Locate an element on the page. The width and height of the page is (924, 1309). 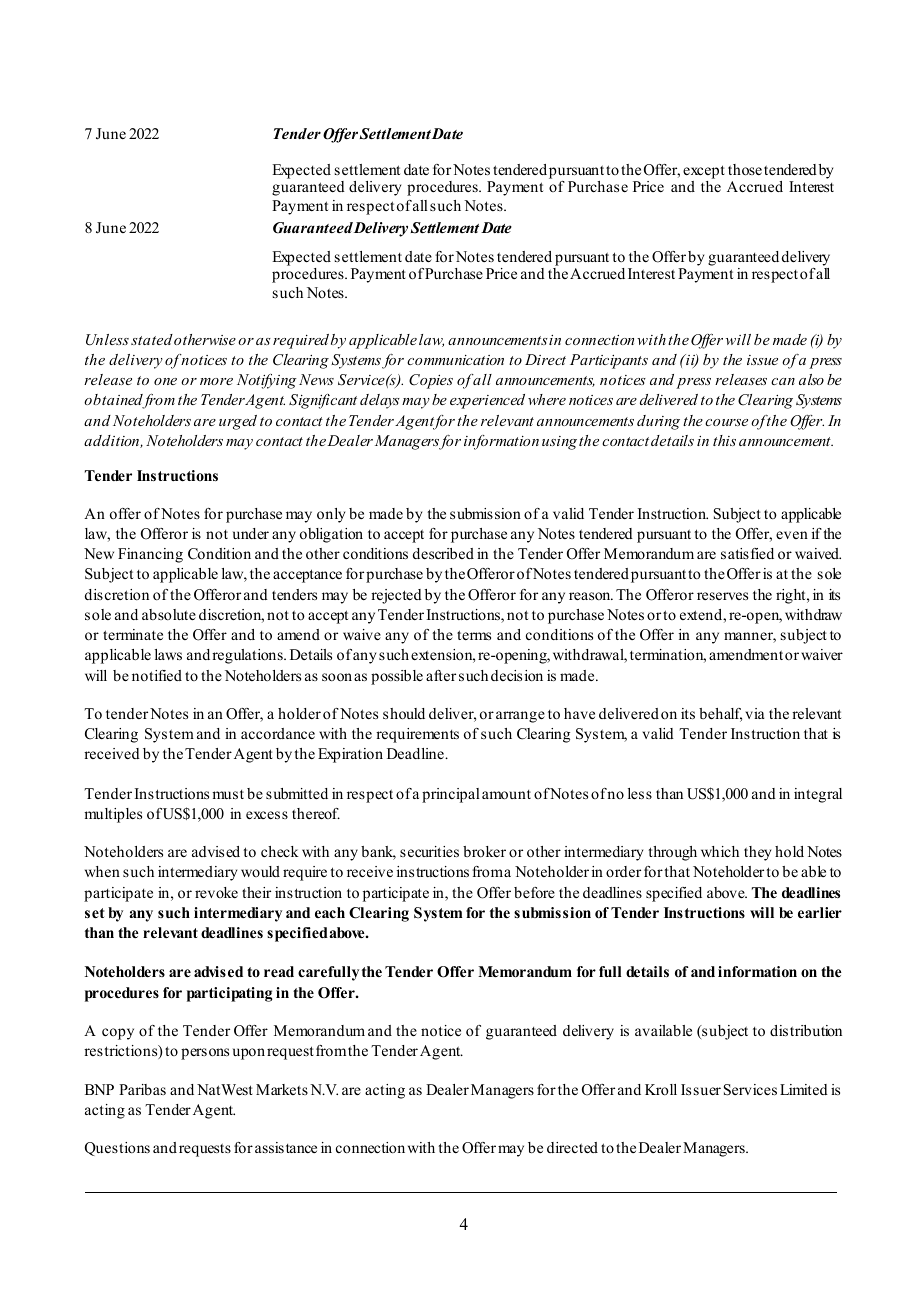
assistance is located at coordinates (286, 1147).
